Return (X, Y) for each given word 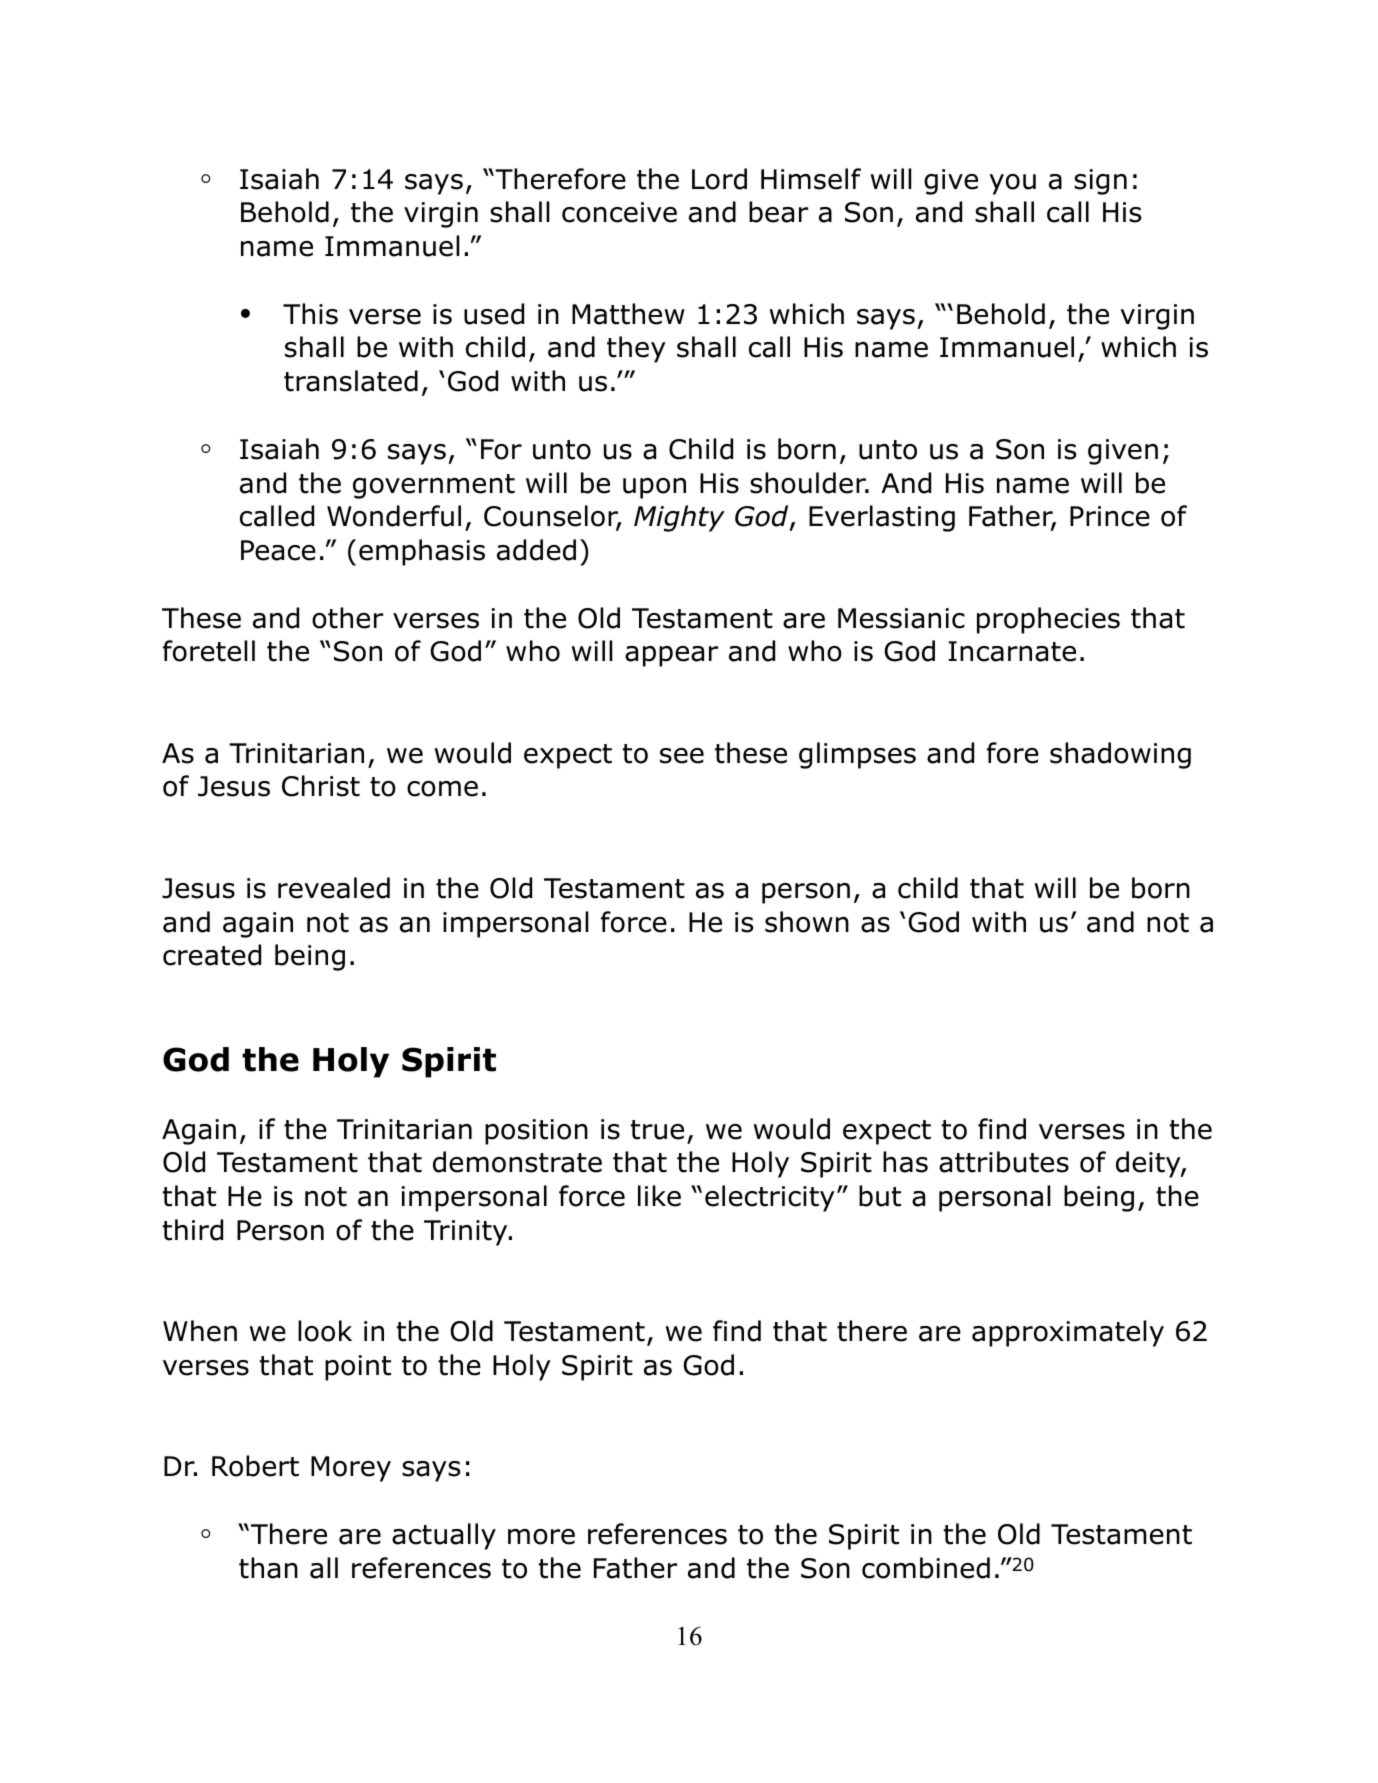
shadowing (1120, 755)
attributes (1004, 1162)
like (659, 1196)
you (1012, 184)
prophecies (1048, 620)
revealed (334, 888)
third (193, 1230)
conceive (619, 212)
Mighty (679, 518)
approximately (1068, 1333)
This (310, 314)
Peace (278, 550)
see (682, 756)
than (268, 1568)
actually (444, 1536)
